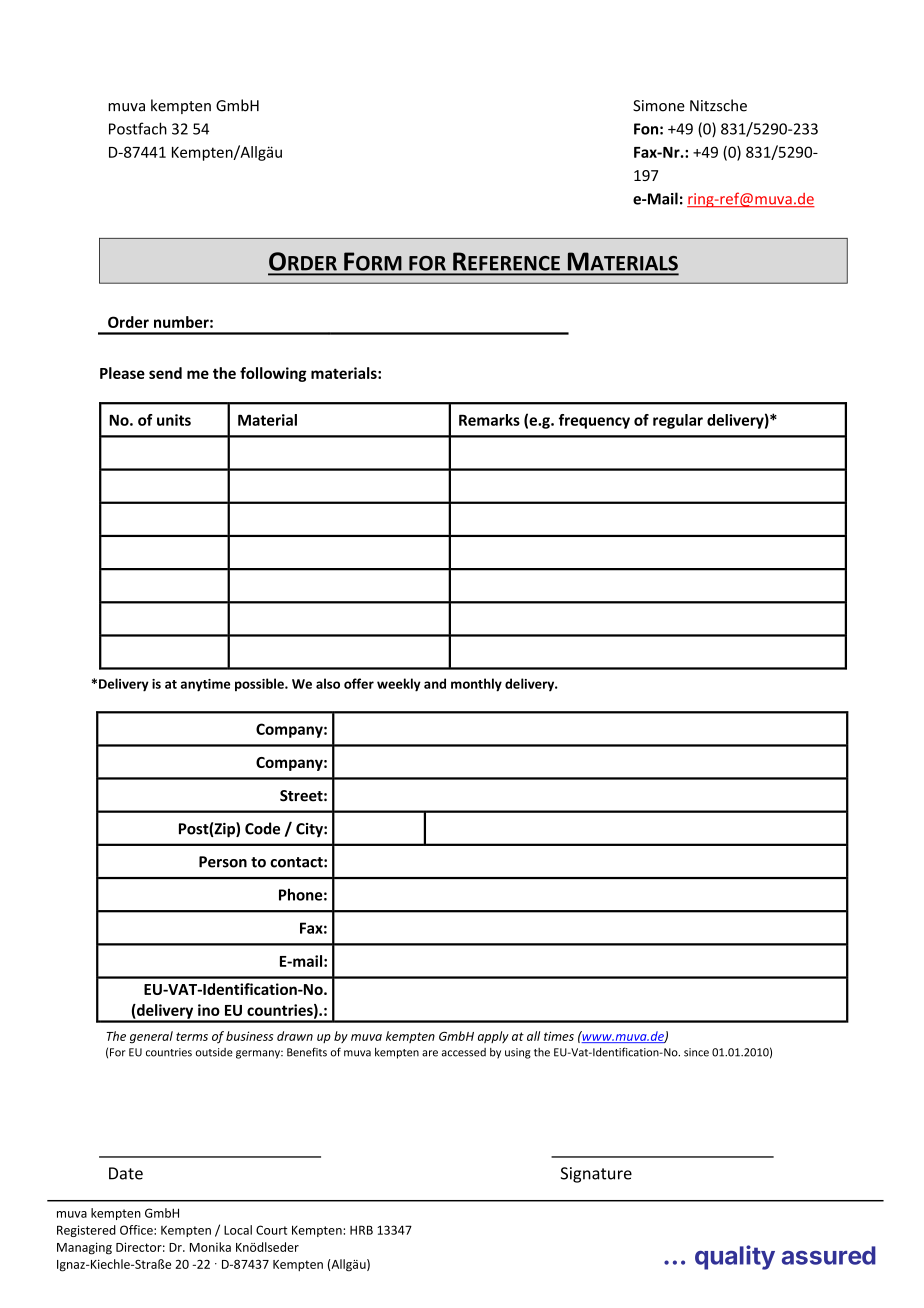 This document has height=1308, width=924. What do you see at coordinates (594, 421) in the document?
I see `frequency` at bounding box center [594, 421].
